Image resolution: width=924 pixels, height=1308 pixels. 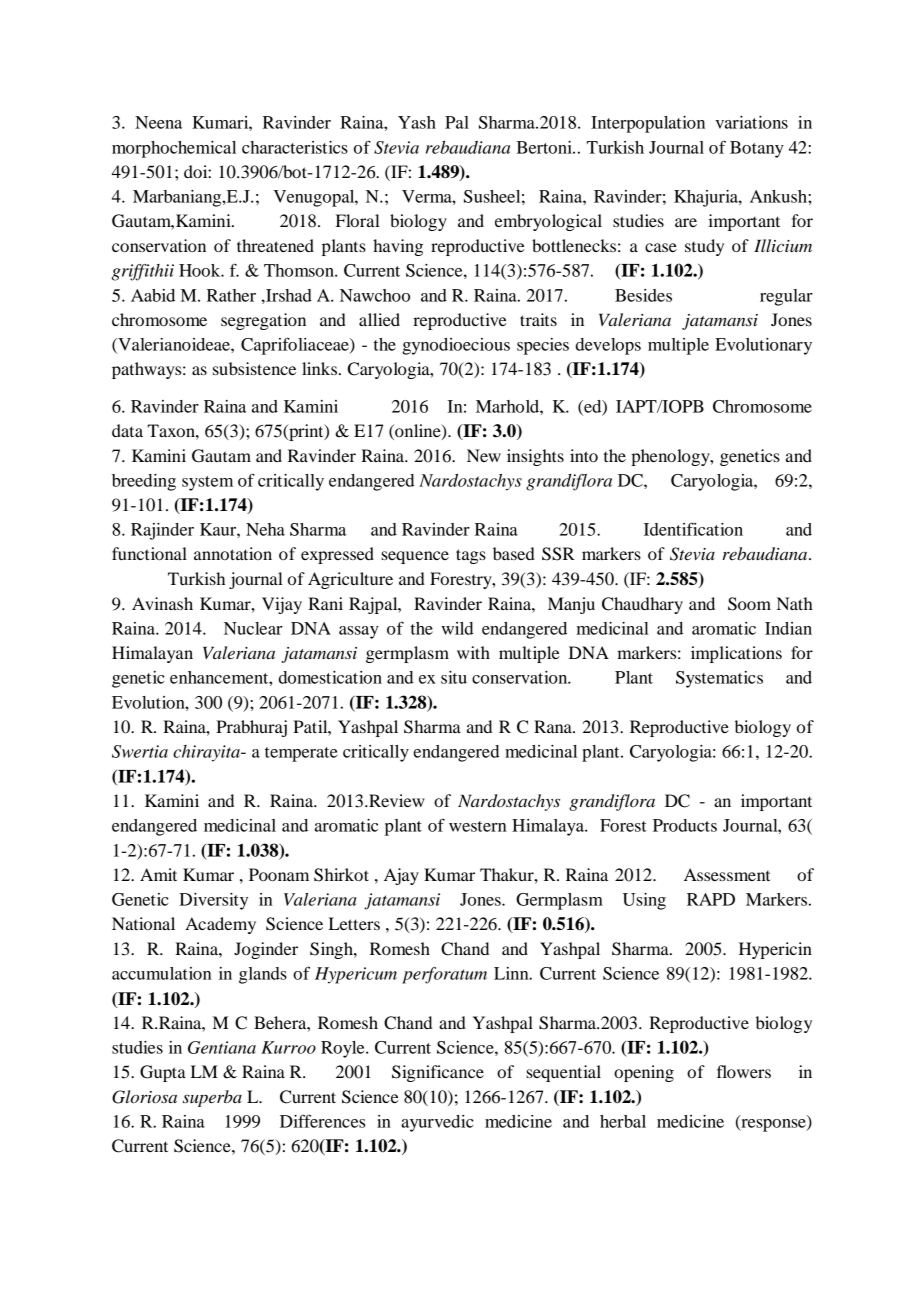 What do you see at coordinates (548, 222) in the page?
I see `embryological` at bounding box center [548, 222].
